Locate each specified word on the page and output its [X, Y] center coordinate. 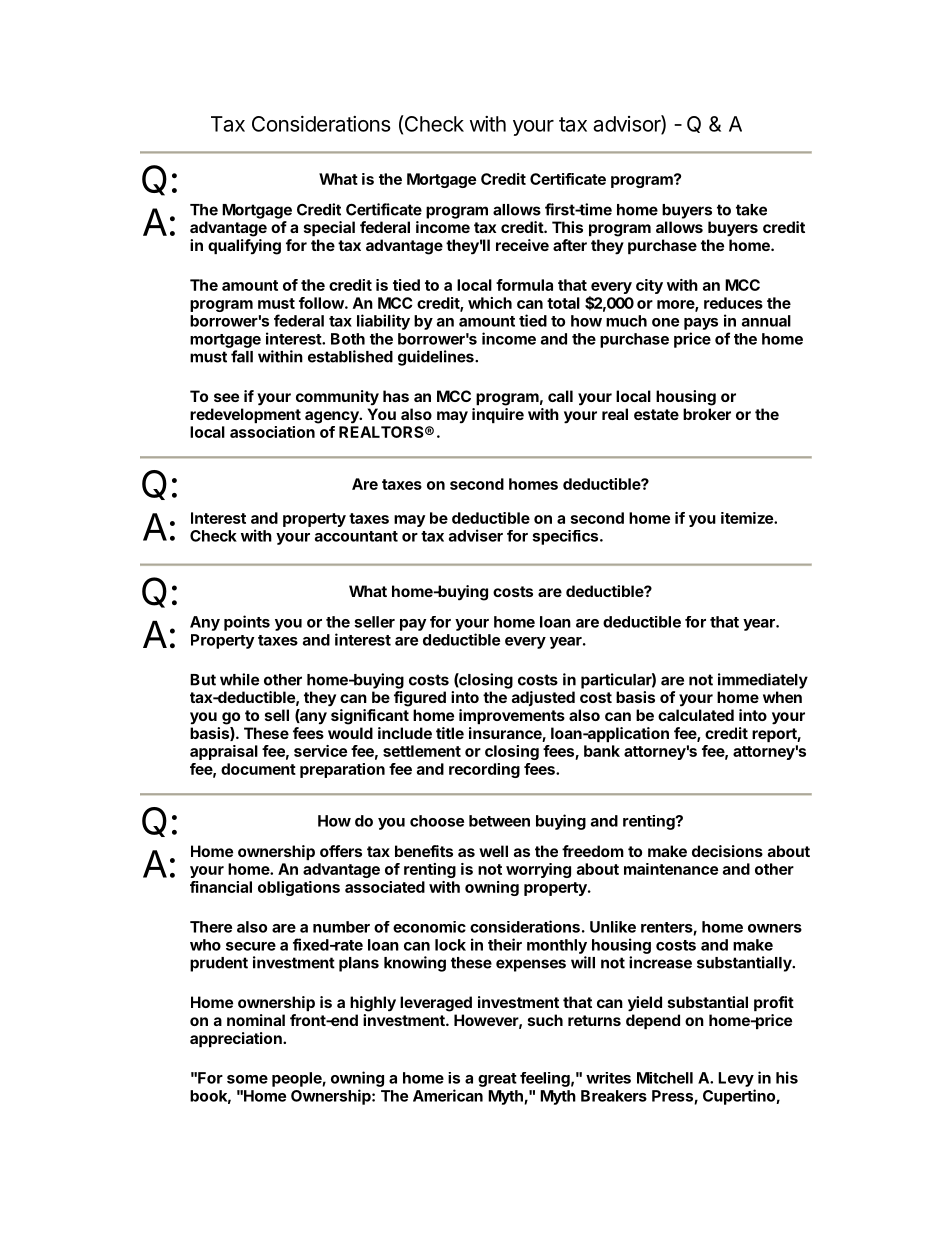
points [247, 623]
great [497, 1080]
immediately [763, 681]
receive [522, 245]
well [493, 851]
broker [707, 414]
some [247, 1079]
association [272, 432]
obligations [299, 888]
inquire [498, 415]
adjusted [543, 698]
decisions [727, 851]
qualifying [244, 247]
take [751, 210]
